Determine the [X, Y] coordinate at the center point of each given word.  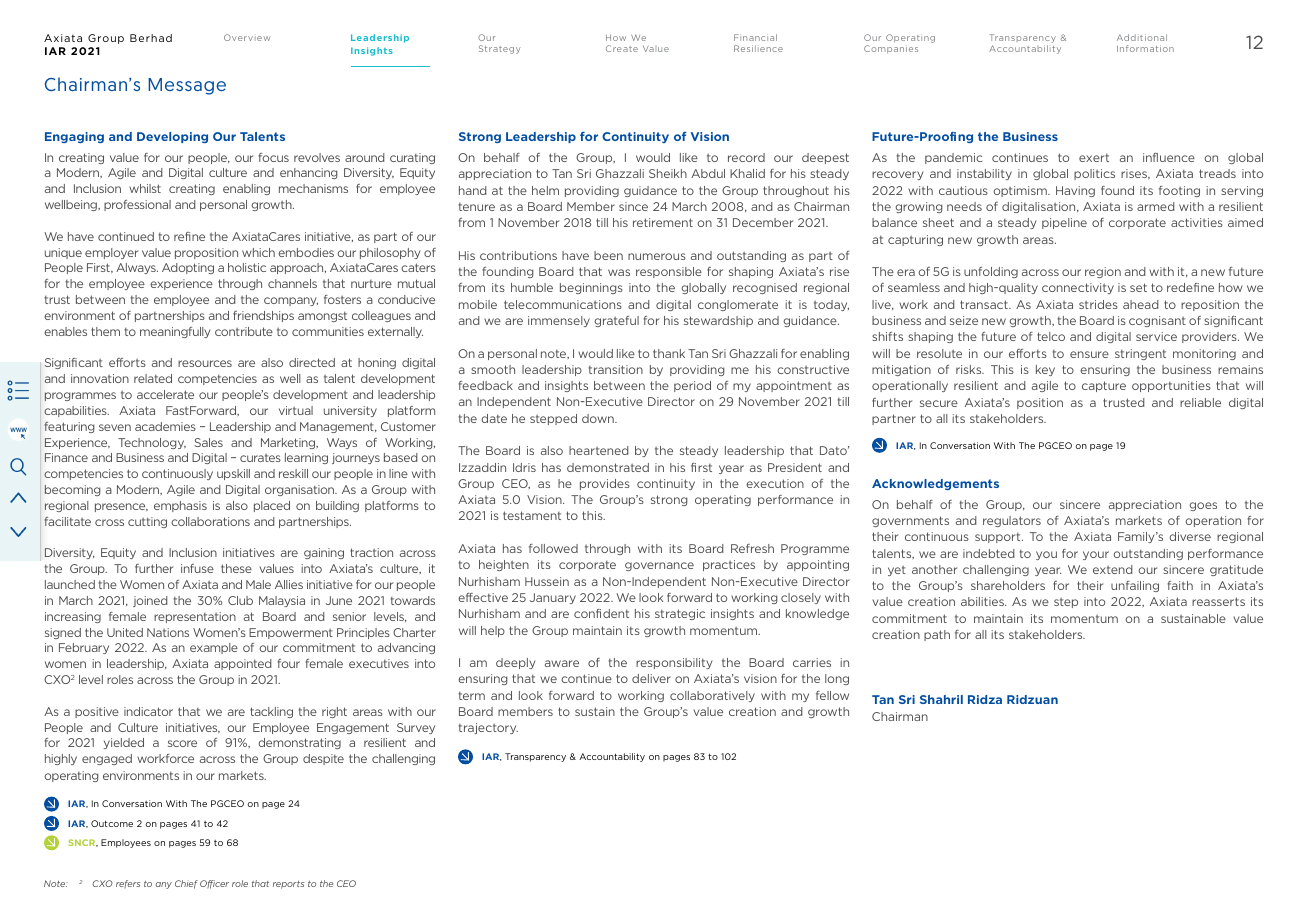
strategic [680, 614]
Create [622, 48]
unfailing [1135, 586]
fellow [832, 695]
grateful [616, 321]
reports [288, 885]
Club [240, 600]
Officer [214, 884]
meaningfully [175, 332]
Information [1145, 48]
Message [187, 86]
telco [1051, 336]
